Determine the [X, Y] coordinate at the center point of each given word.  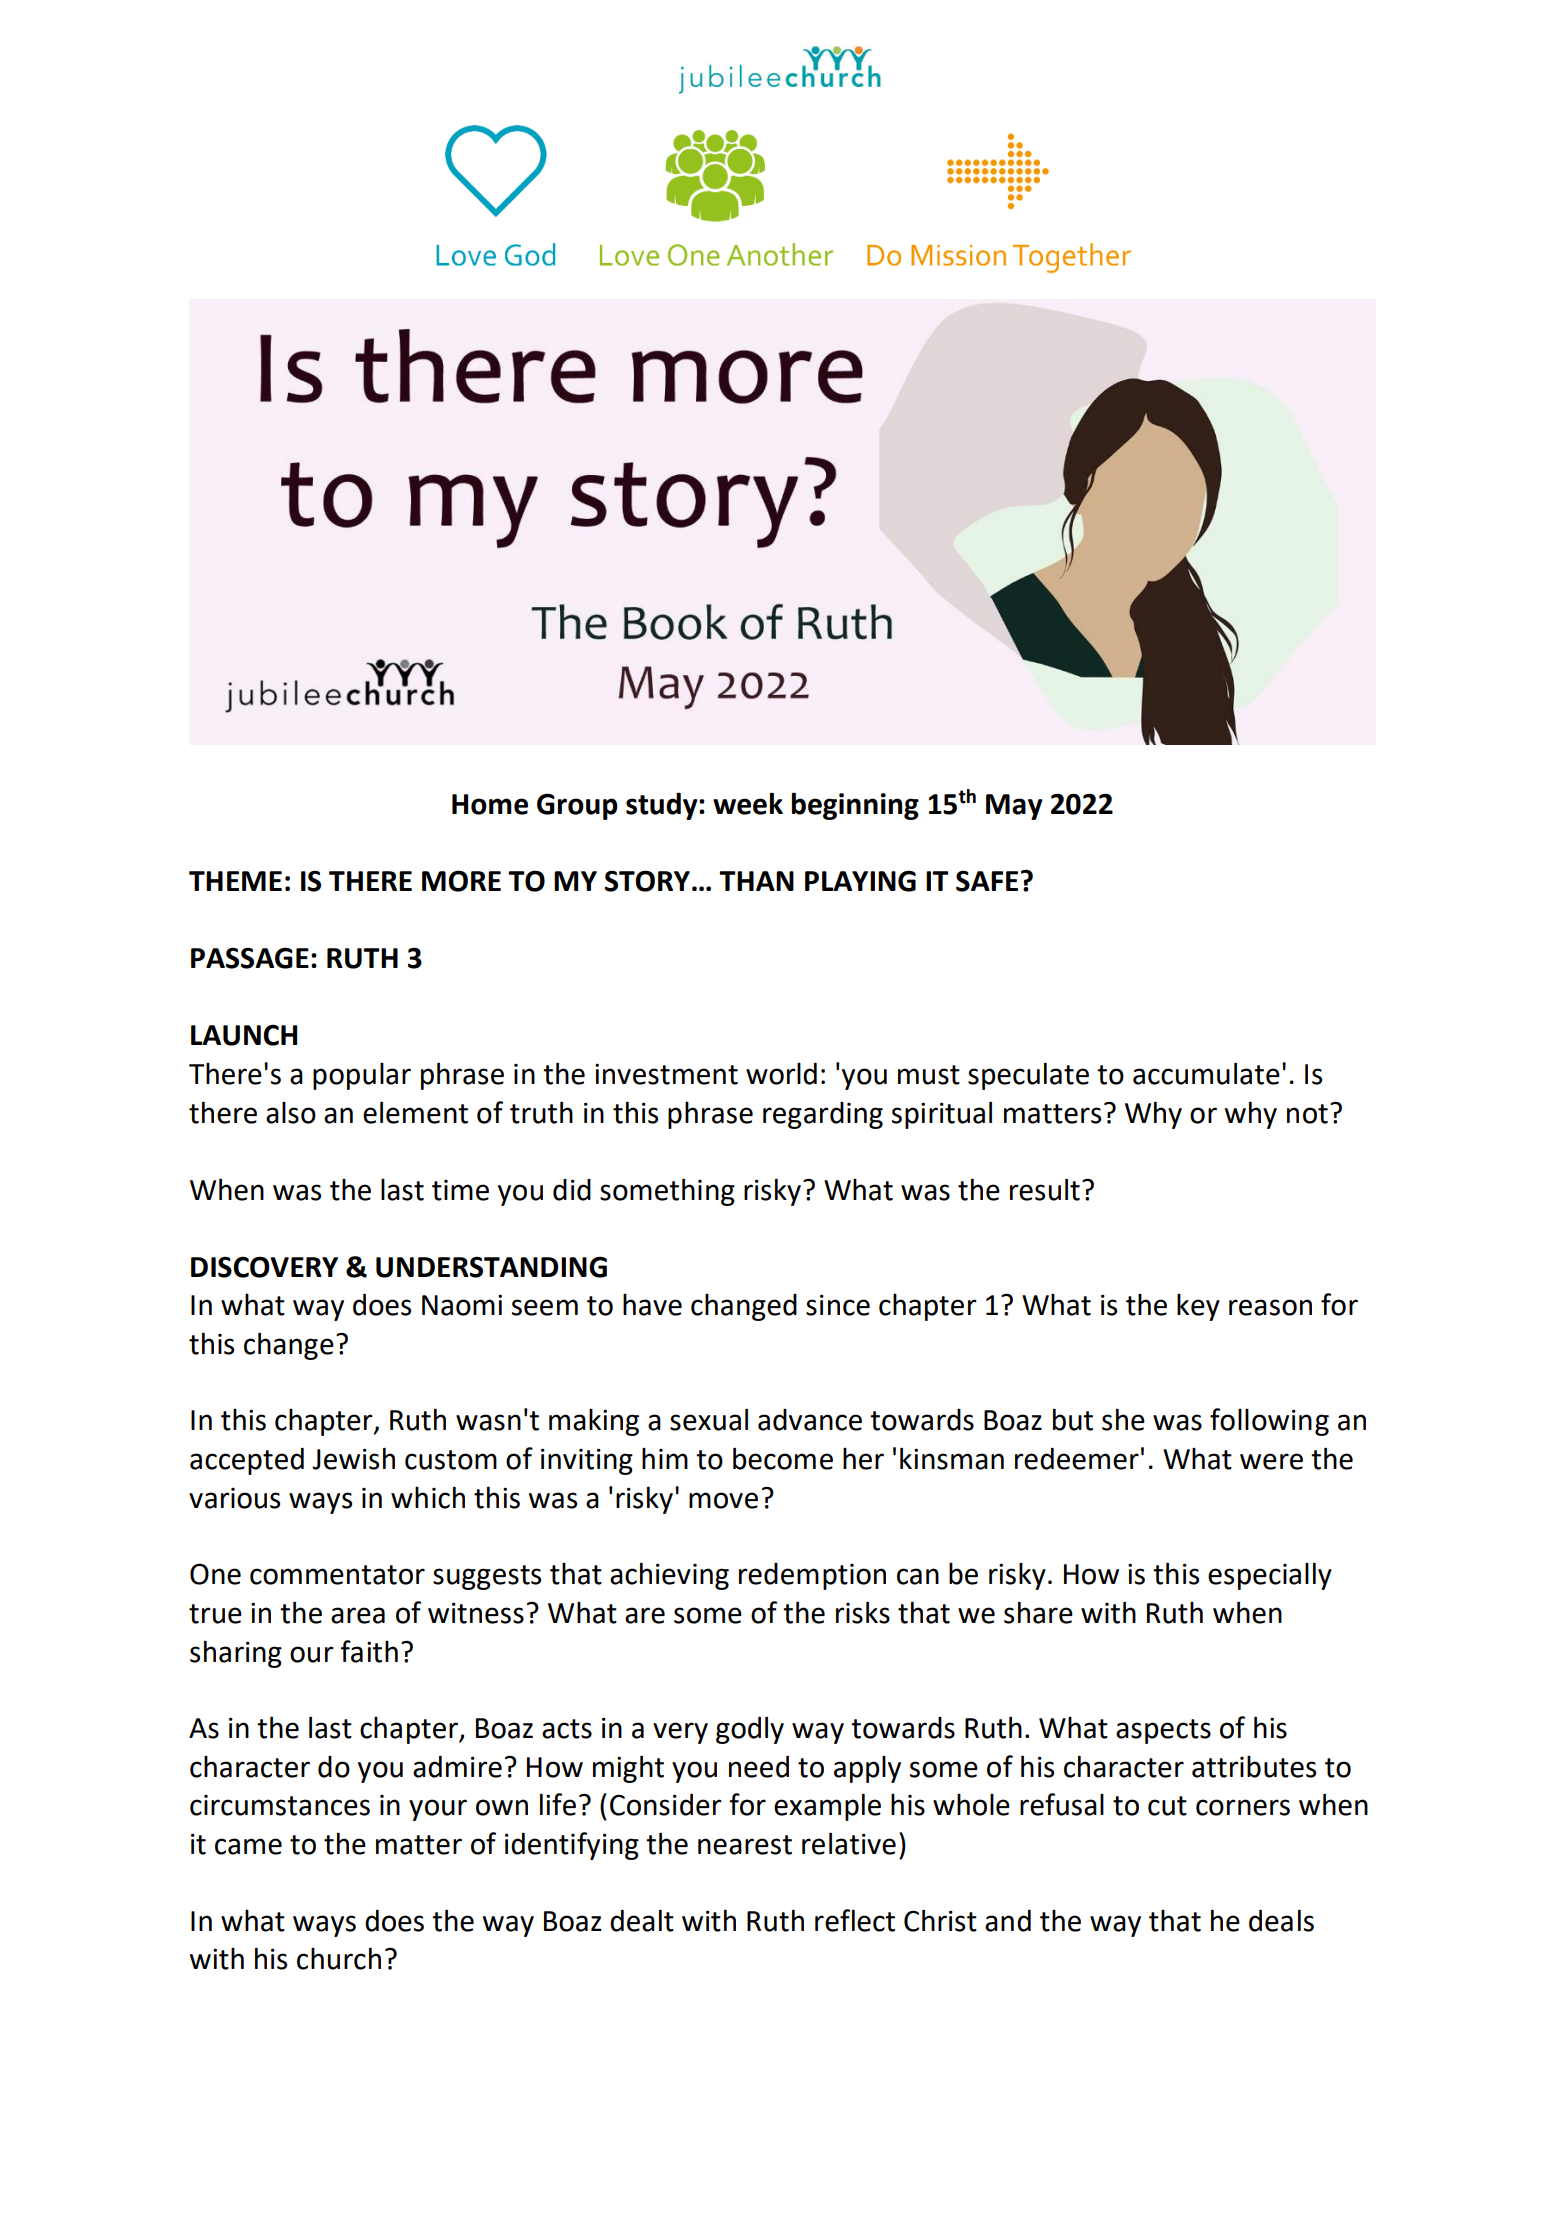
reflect [855, 1920]
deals [1281, 1920]
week [748, 803]
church [339, 1958]
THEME [235, 881]
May [1014, 807]
